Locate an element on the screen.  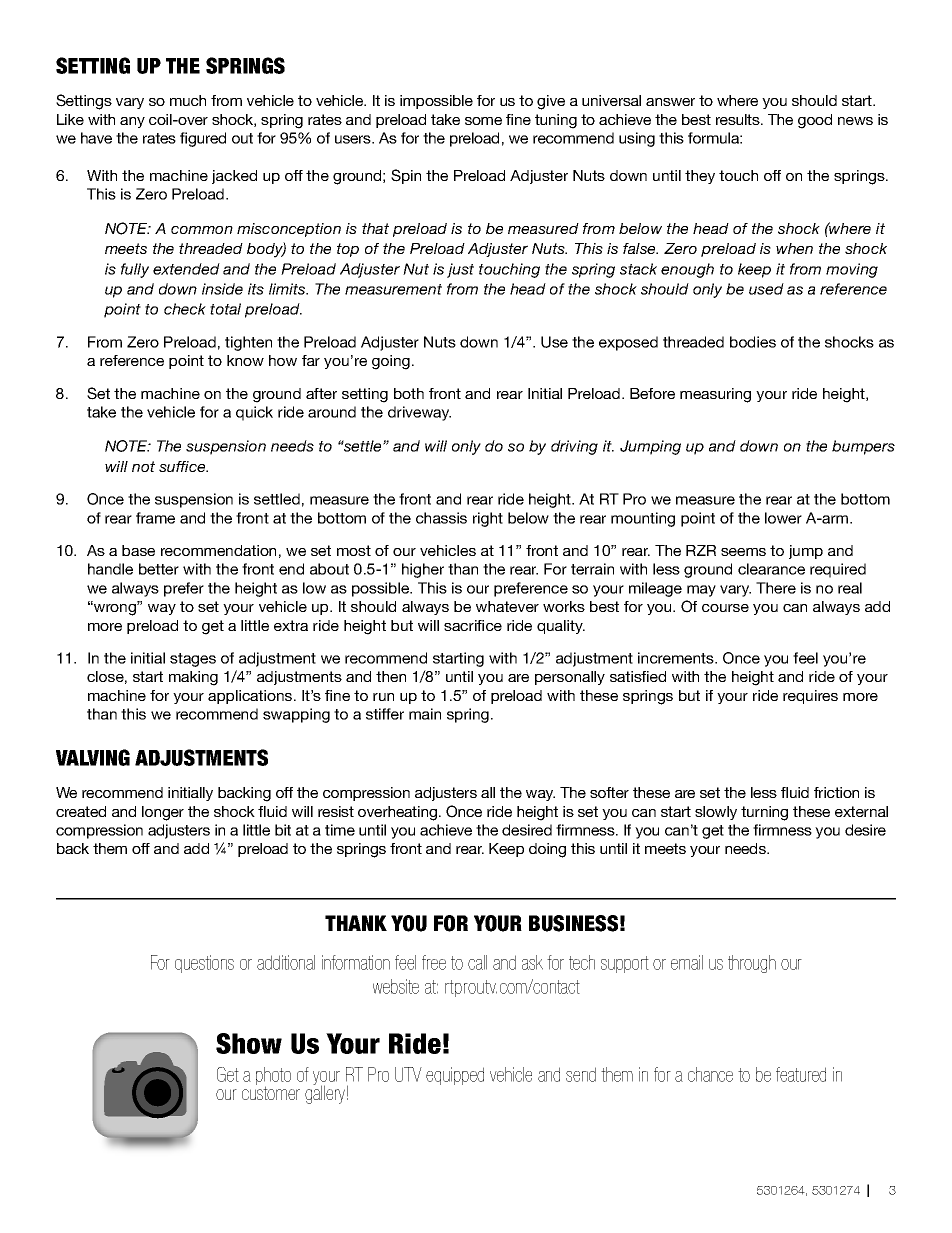
There is located at coordinates (776, 588).
